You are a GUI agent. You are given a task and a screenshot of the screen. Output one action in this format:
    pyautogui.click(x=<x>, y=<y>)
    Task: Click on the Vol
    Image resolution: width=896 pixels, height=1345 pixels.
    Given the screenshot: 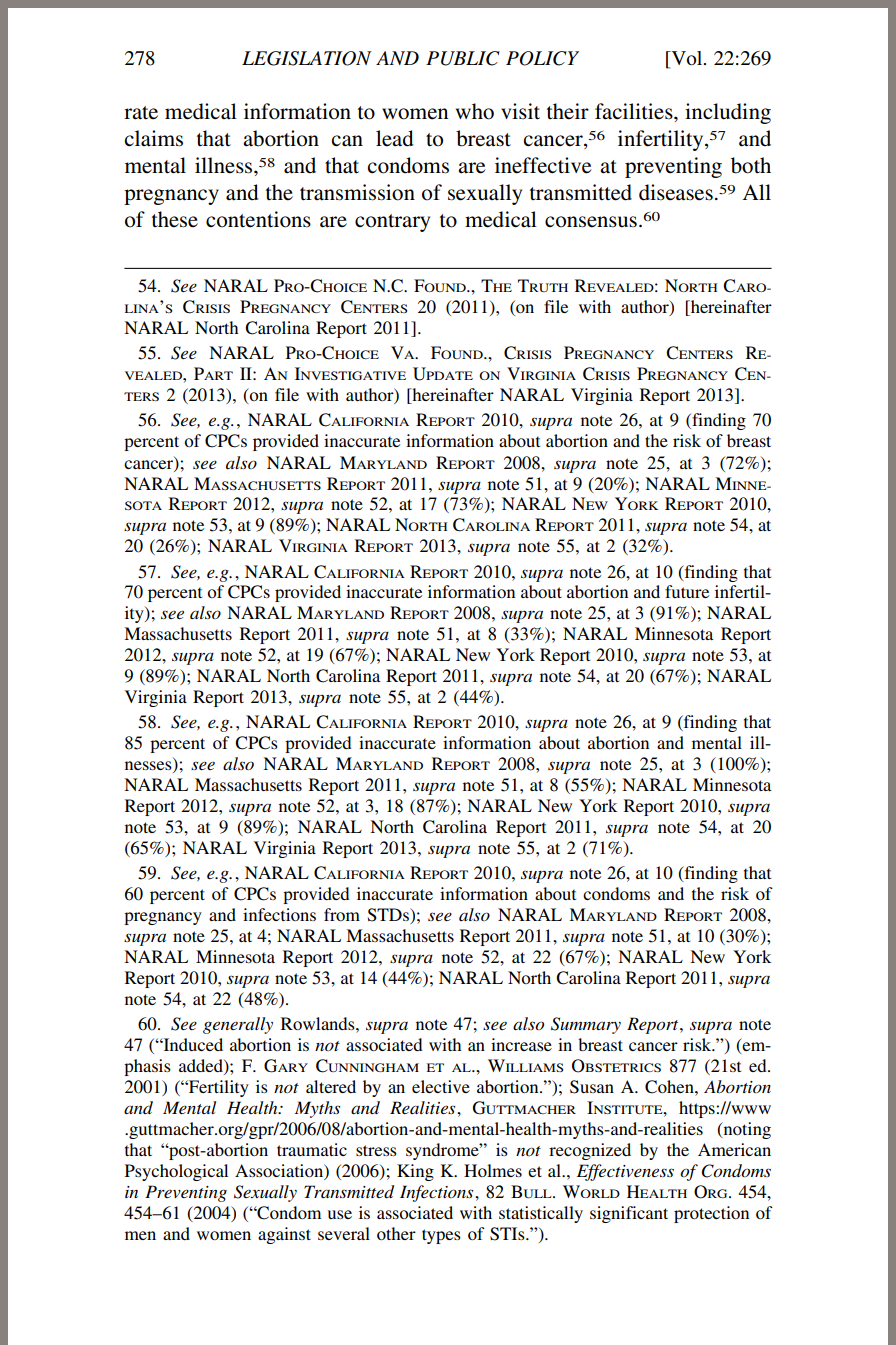 What is the action you would take?
    pyautogui.click(x=687, y=59)
